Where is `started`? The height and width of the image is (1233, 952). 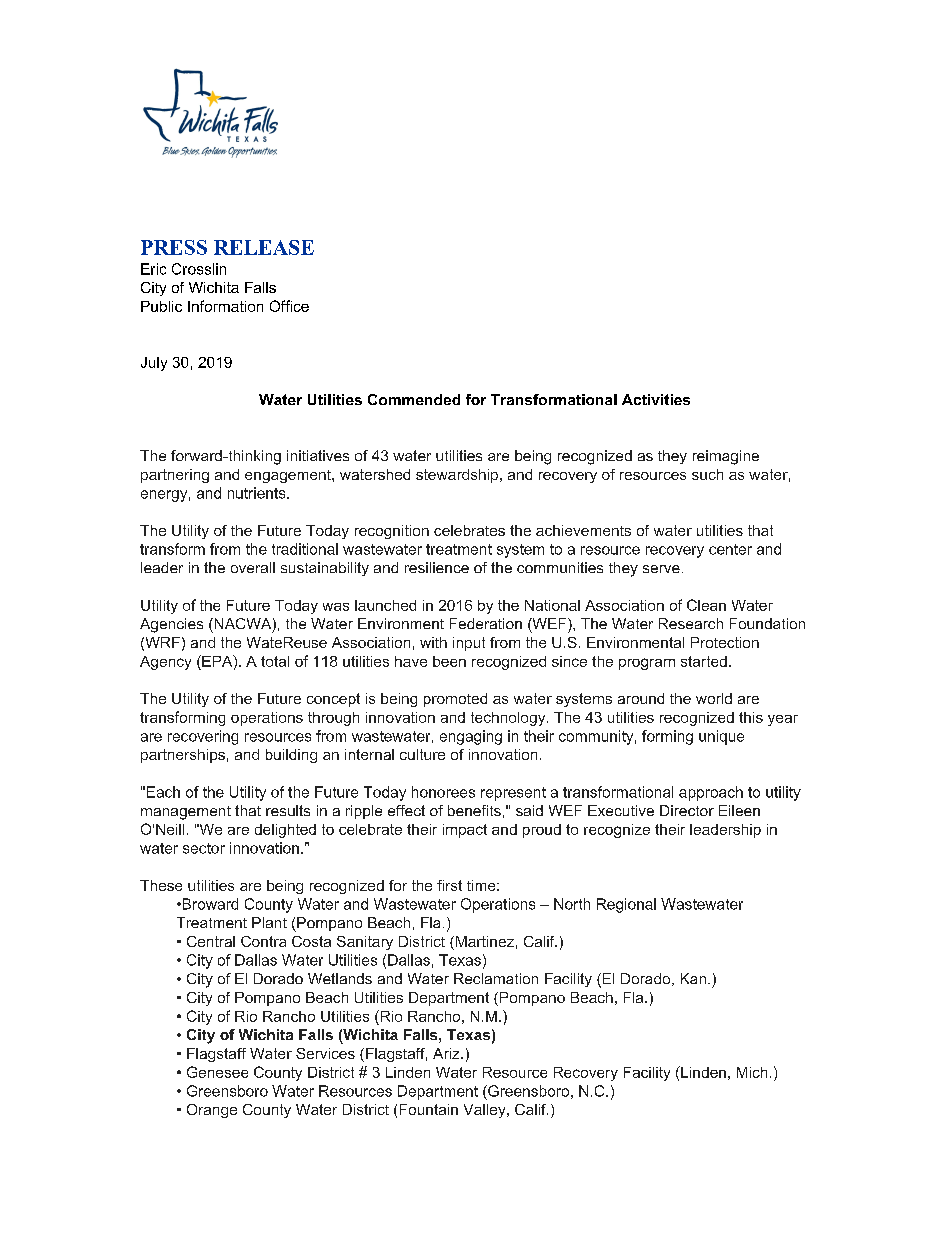 started is located at coordinates (704, 661).
